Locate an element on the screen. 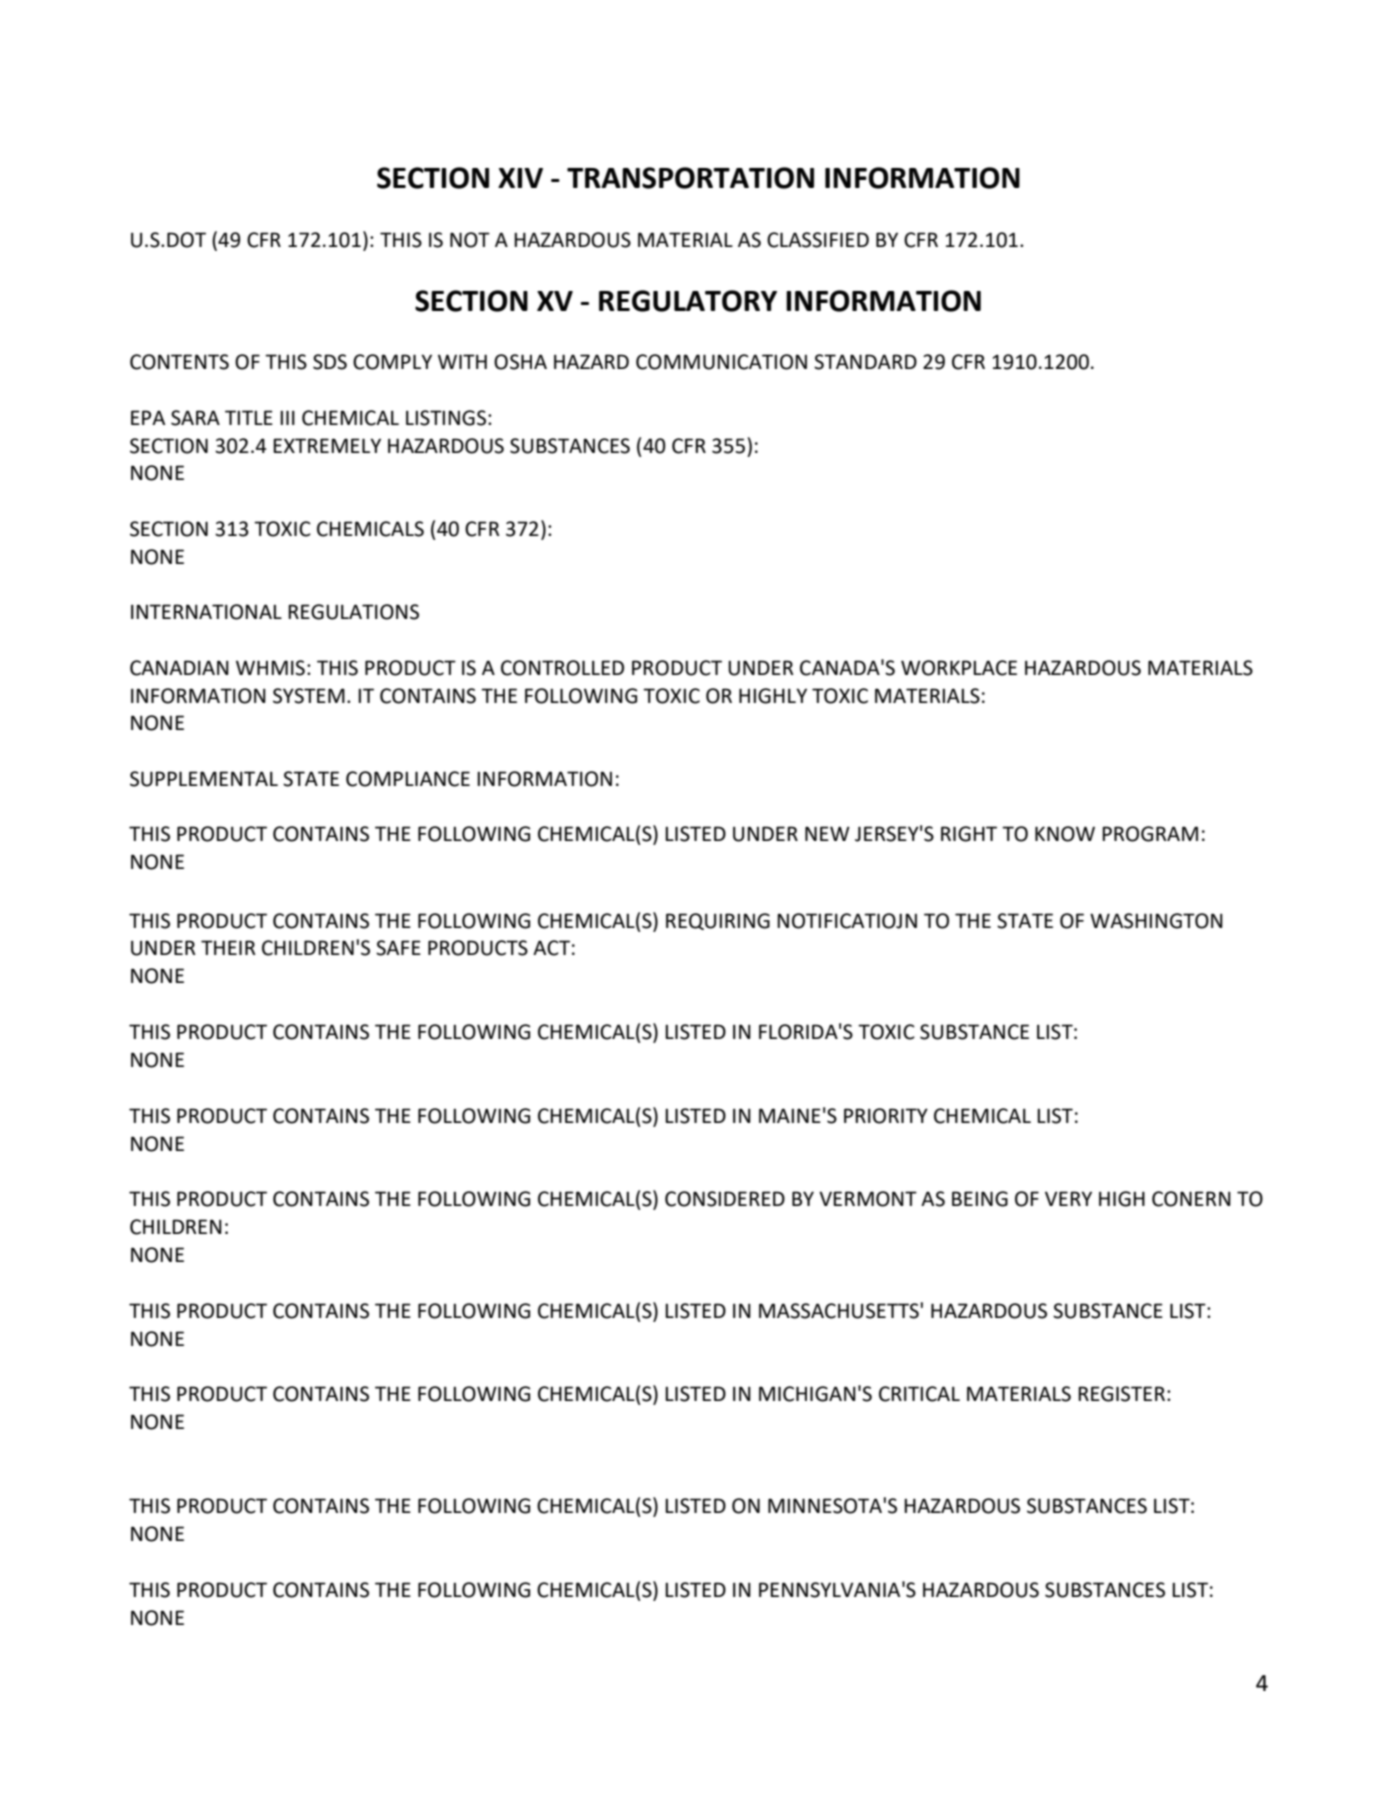 Image resolution: width=1398 pixels, height=1809 pixels. TRANSPORTATION is located at coordinates (690, 178).
